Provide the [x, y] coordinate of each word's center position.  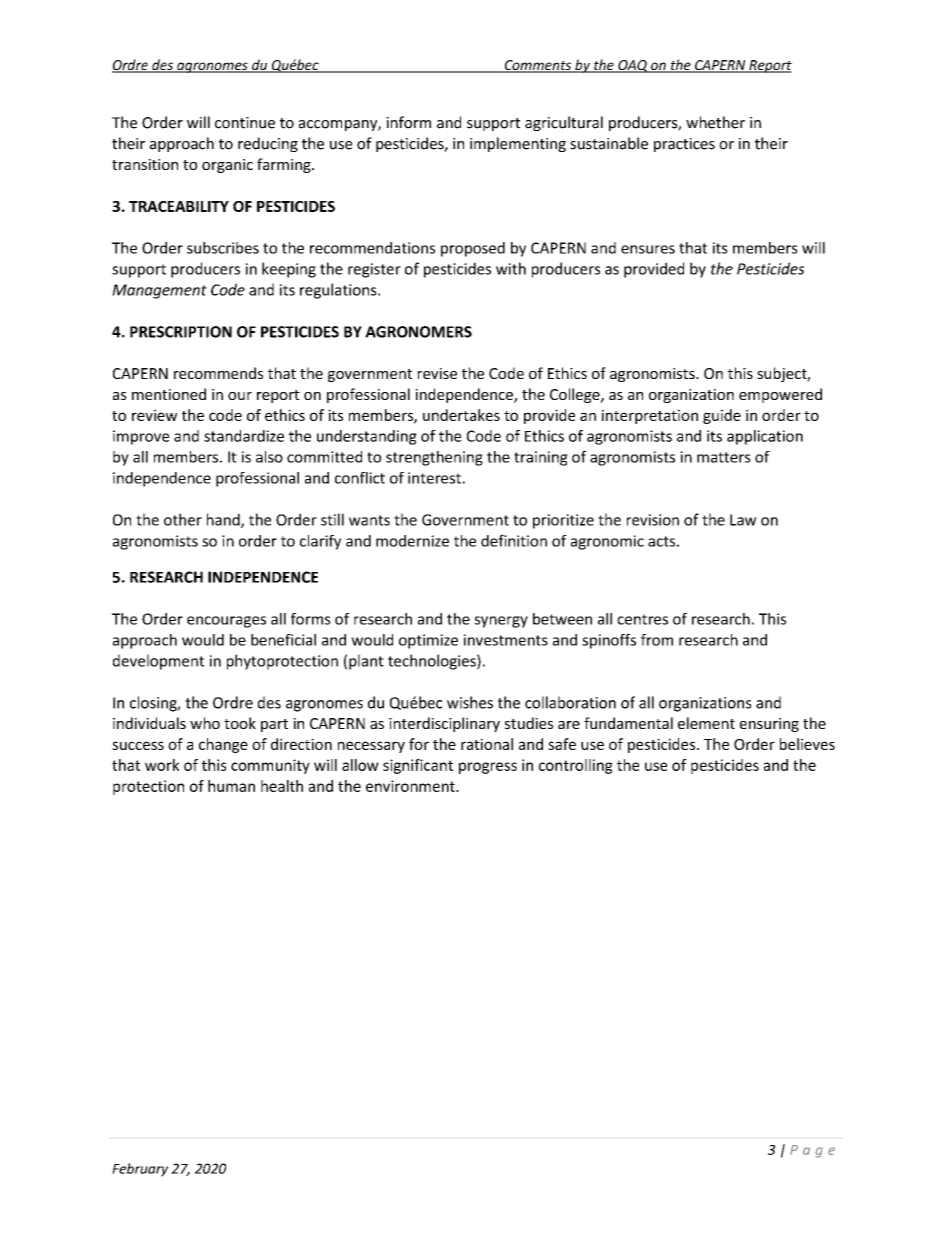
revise [437, 373]
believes [807, 744]
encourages [226, 622]
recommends [218, 373]
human [231, 786]
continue [245, 123]
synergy [501, 622]
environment [411, 786]
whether [715, 122]
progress [488, 768]
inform [408, 122]
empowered [780, 395]
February [140, 1170]
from [657, 640]
